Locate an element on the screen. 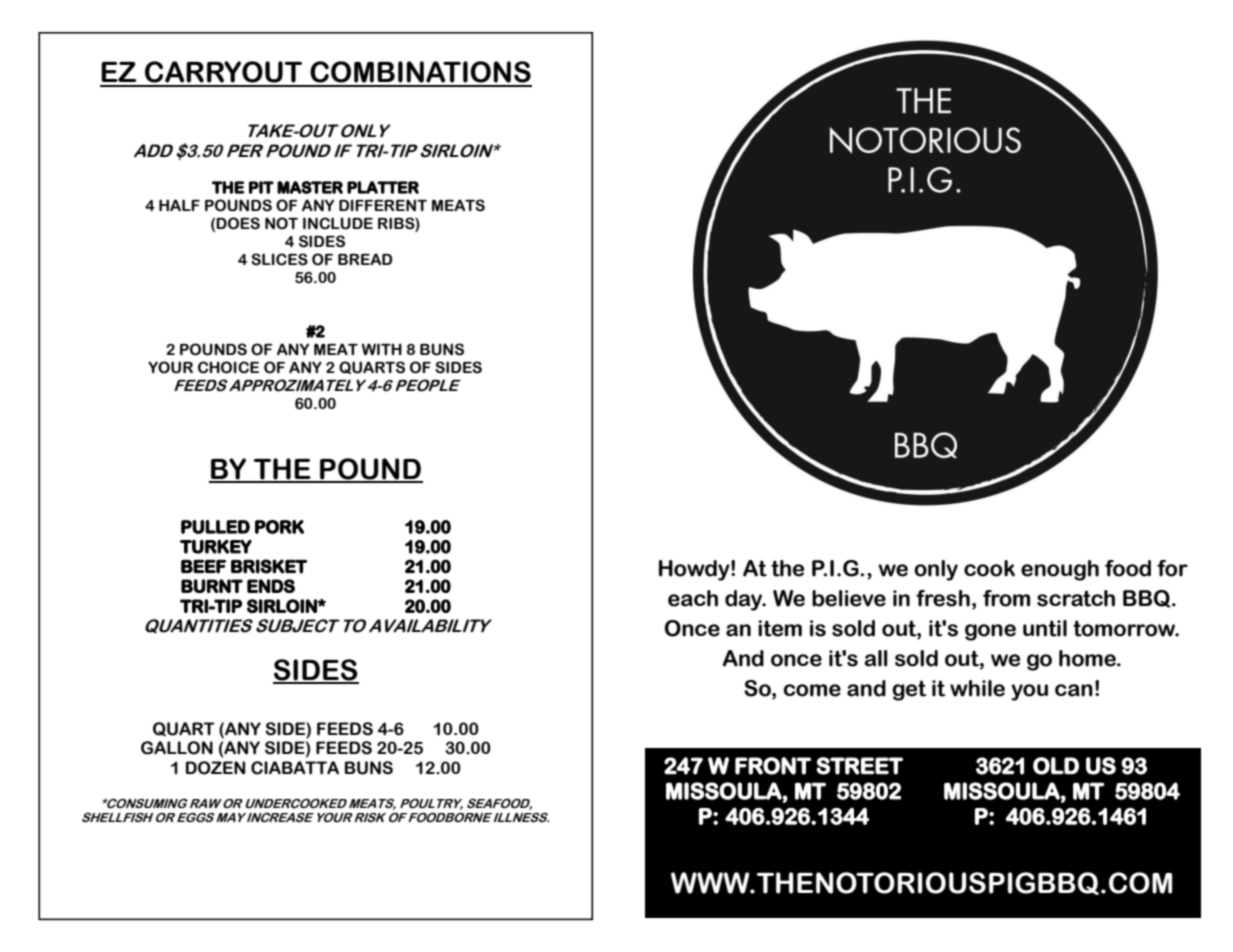 Image resolution: width=1233 pixels, height=952 pixels. DIFFERENT is located at coordinates (383, 205).
